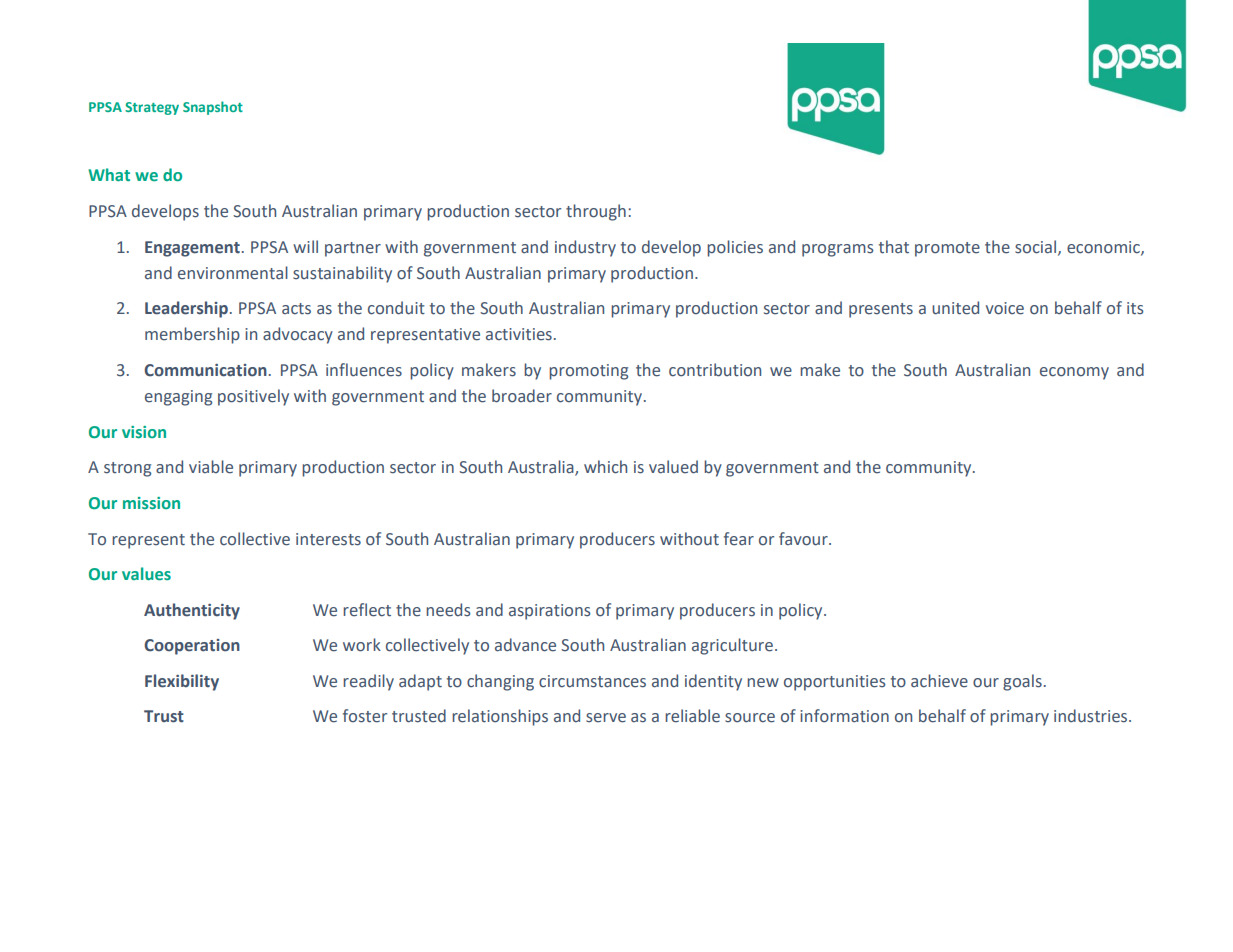  What do you see at coordinates (1022, 682) in the document?
I see `goals` at bounding box center [1022, 682].
